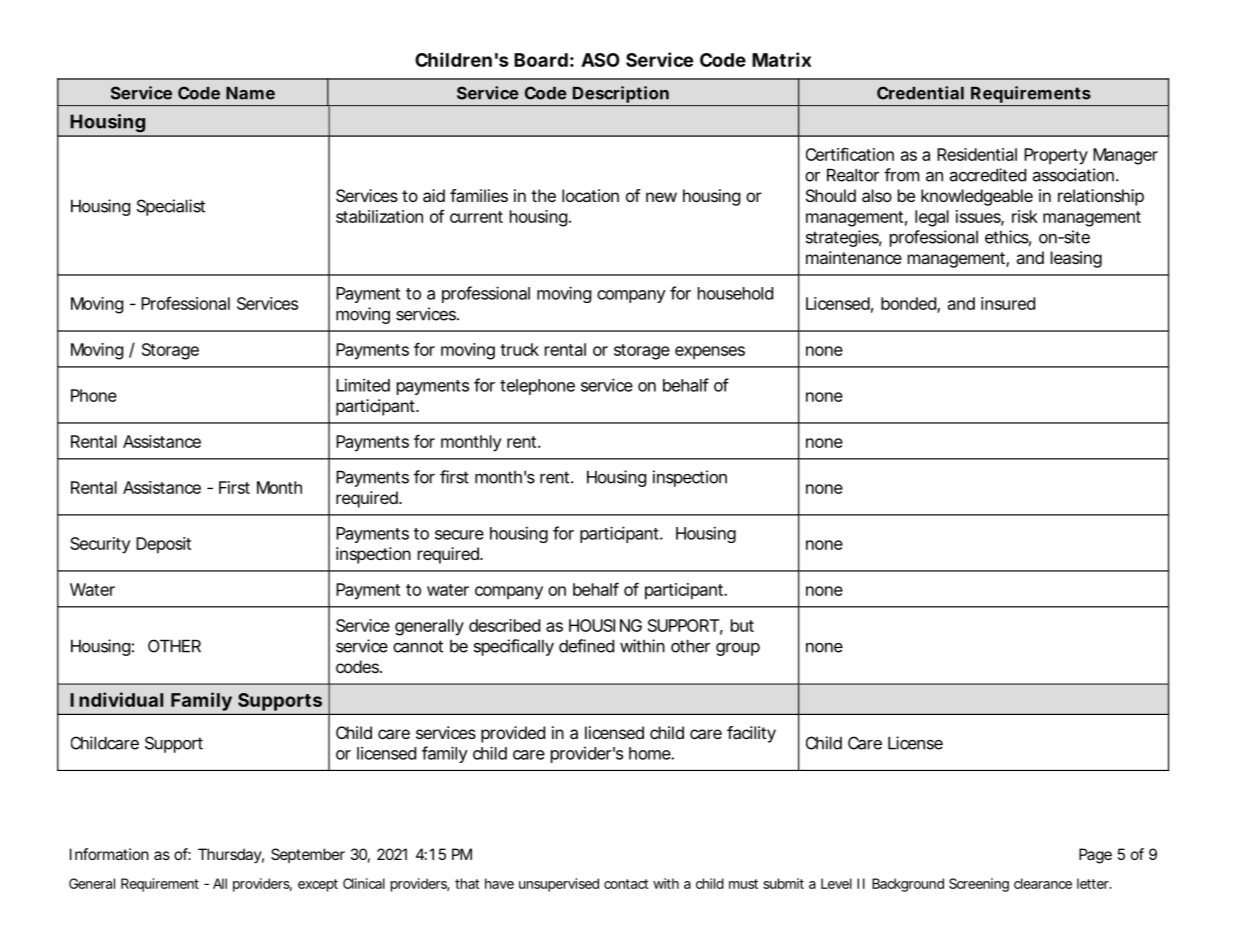 The width and height of the screenshot is (1233, 952). What do you see at coordinates (559, 885) in the screenshot?
I see `unsupervised` at bounding box center [559, 885].
